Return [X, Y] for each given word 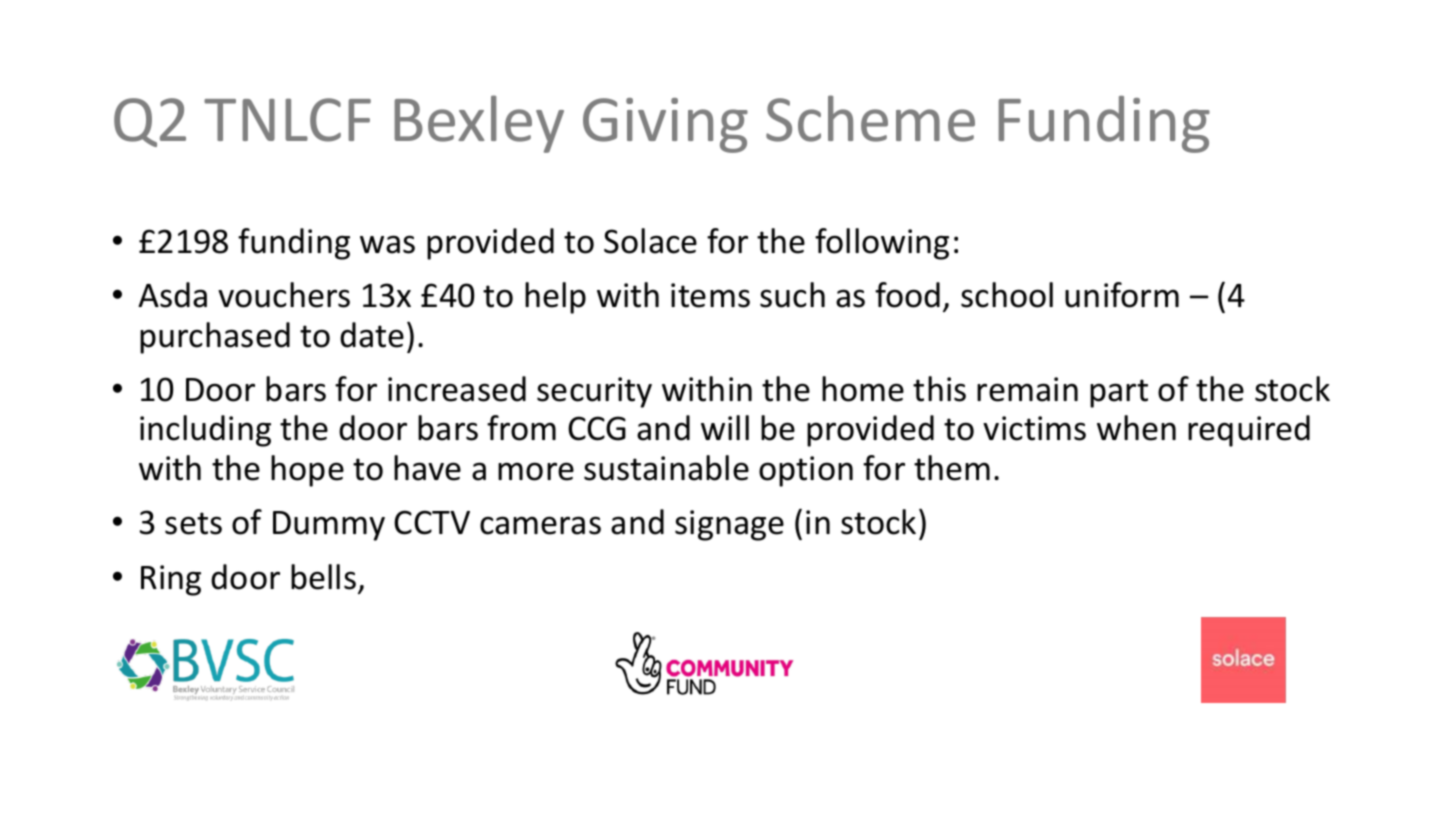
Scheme [870, 118]
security [594, 392]
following [882, 244]
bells [323, 577]
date [372, 335]
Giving [665, 125]
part [1119, 393]
